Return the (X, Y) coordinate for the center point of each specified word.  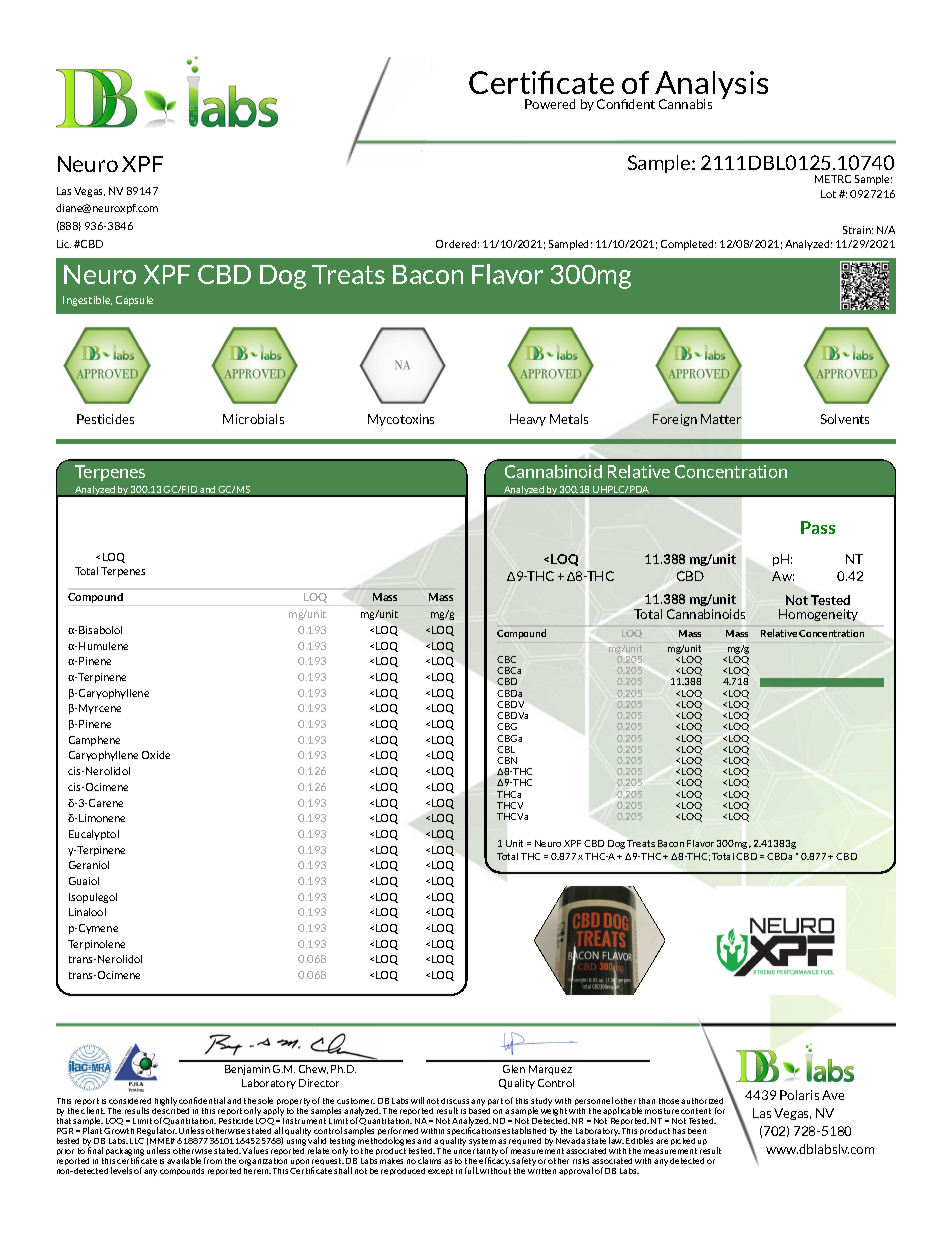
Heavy (528, 420)
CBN (507, 760)
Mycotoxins (401, 420)
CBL (506, 749)
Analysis (711, 86)
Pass (818, 527)
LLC (137, 1141)
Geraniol (89, 865)
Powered (550, 104)
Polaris (799, 1095)
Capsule (134, 301)
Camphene (94, 741)
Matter (721, 419)
